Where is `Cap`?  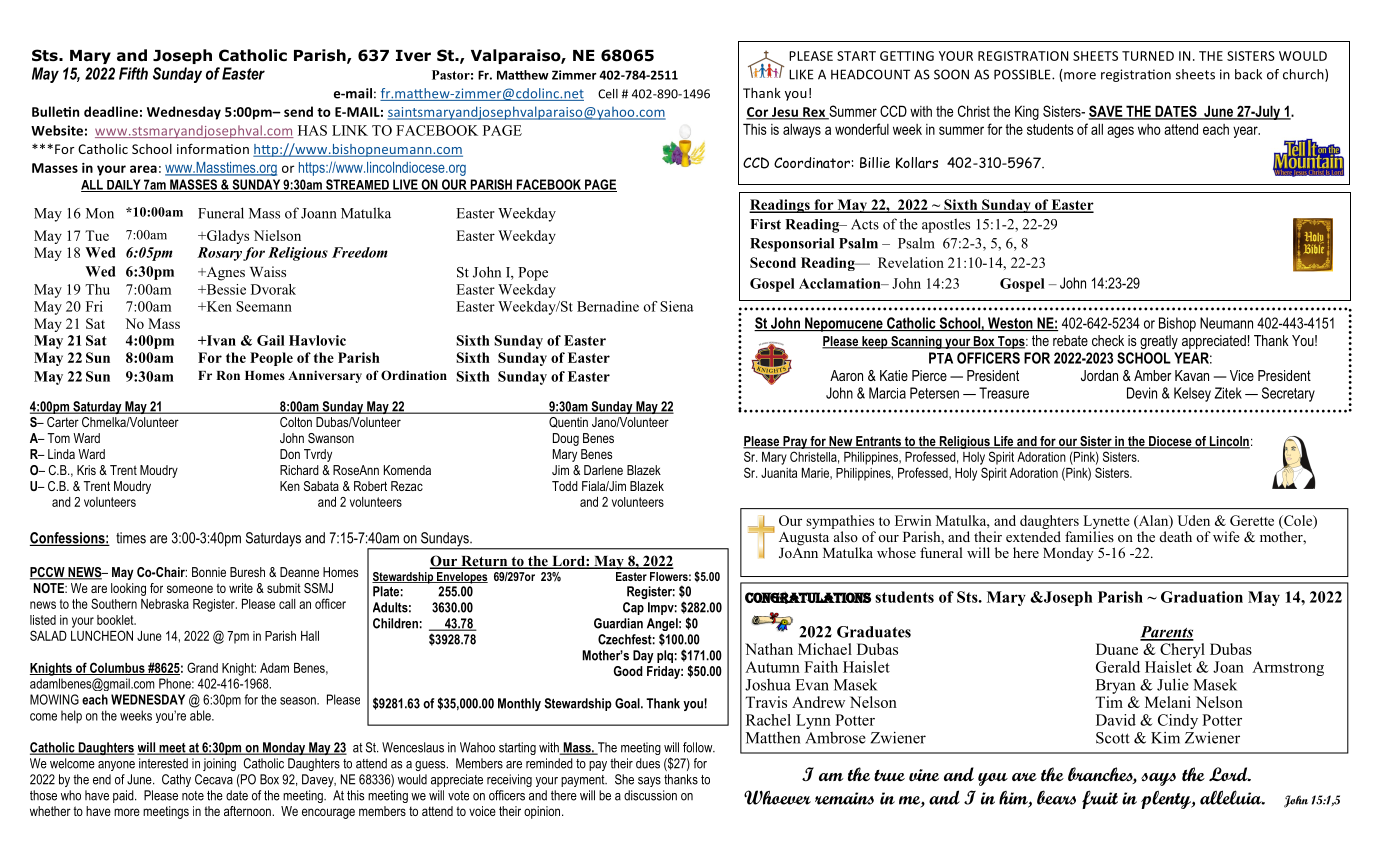 Cap is located at coordinates (633, 608).
